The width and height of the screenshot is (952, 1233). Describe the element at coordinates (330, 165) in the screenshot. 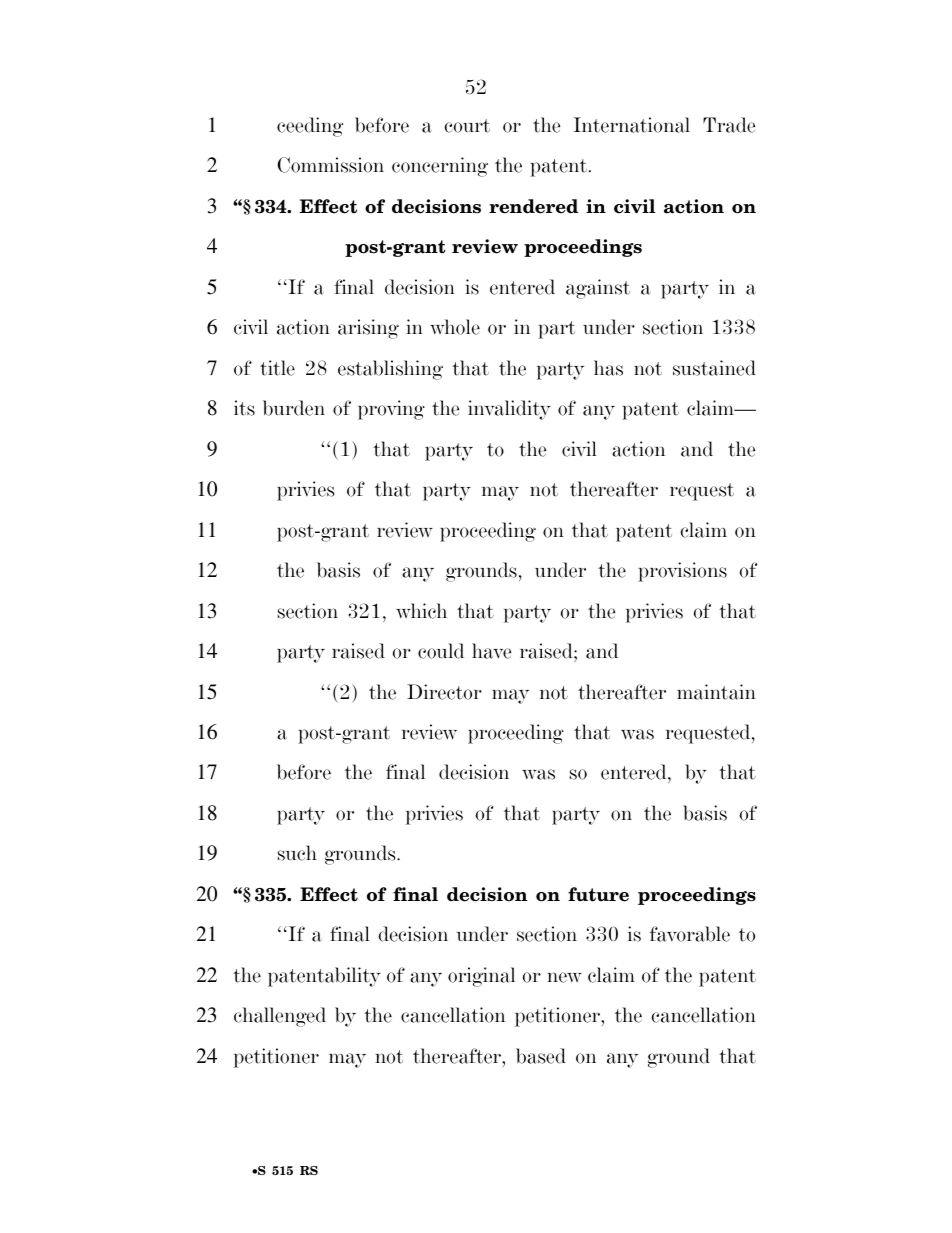

I see `Commission` at that location.
